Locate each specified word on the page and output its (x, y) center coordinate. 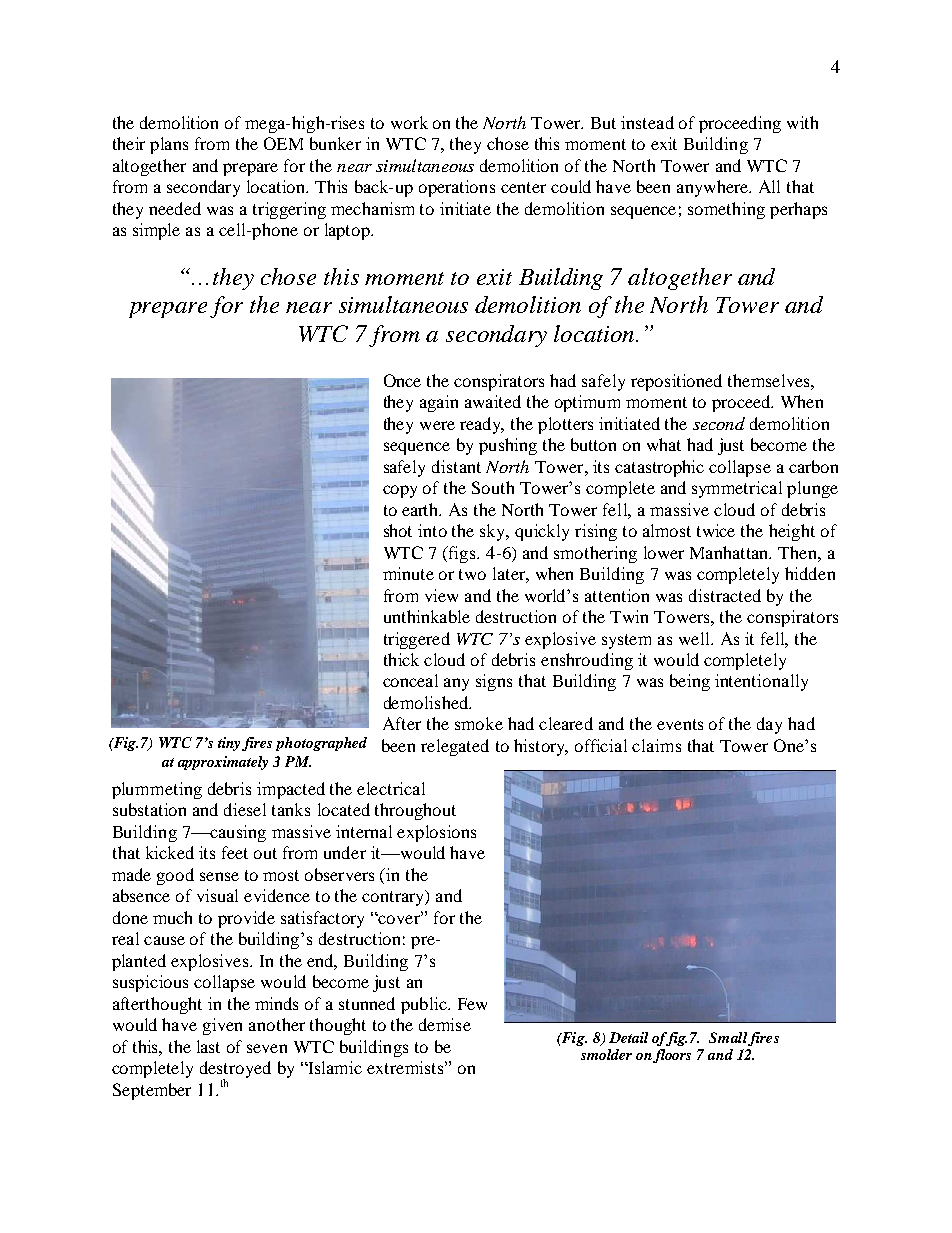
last (208, 1046)
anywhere (714, 188)
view (441, 595)
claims (656, 745)
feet (235, 852)
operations (457, 188)
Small (728, 1037)
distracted (725, 595)
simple (156, 231)
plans (169, 145)
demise (445, 1024)
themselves (770, 380)
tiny (230, 744)
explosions (436, 833)
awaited (493, 401)
